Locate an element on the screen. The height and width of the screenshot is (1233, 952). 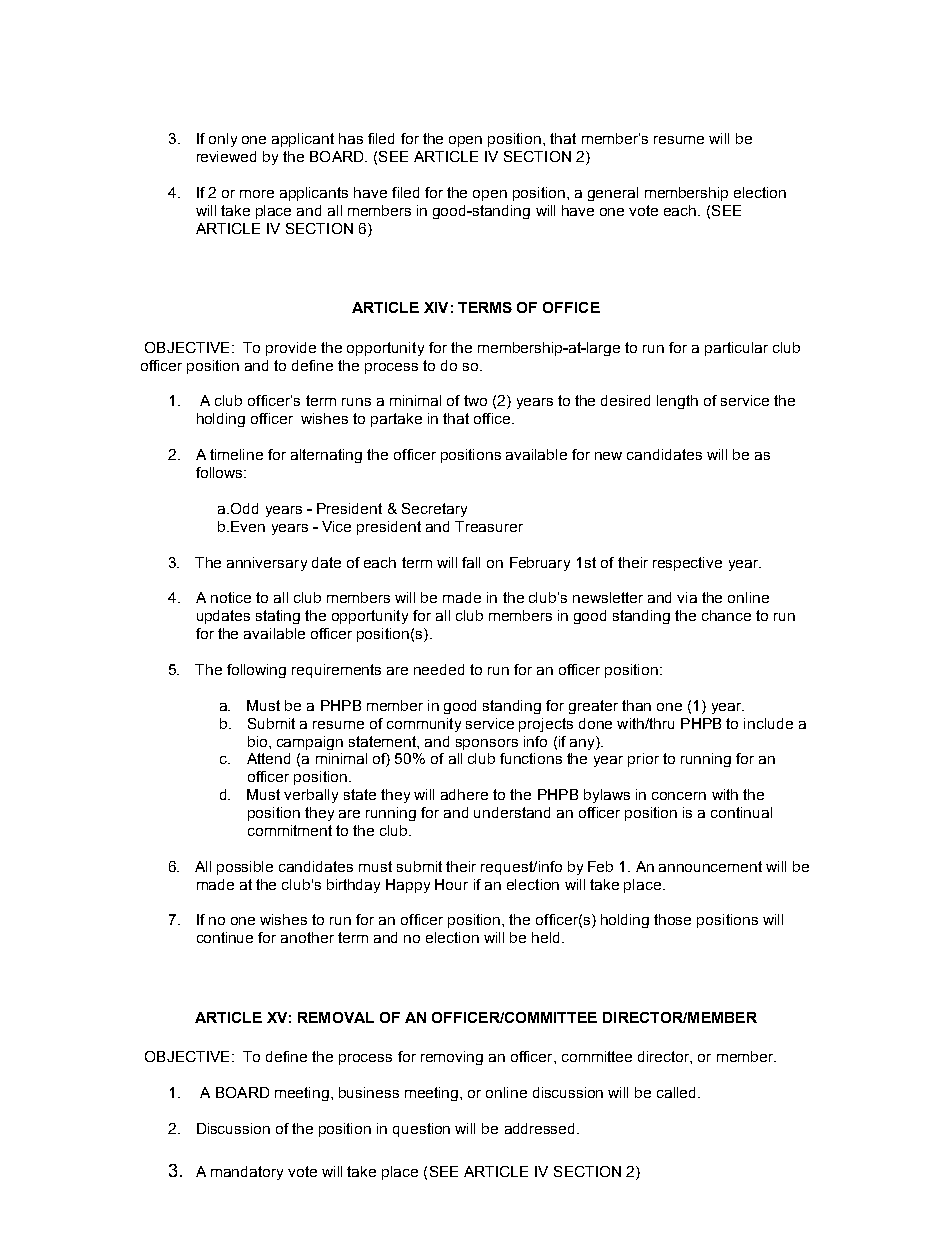
respective is located at coordinates (687, 564).
